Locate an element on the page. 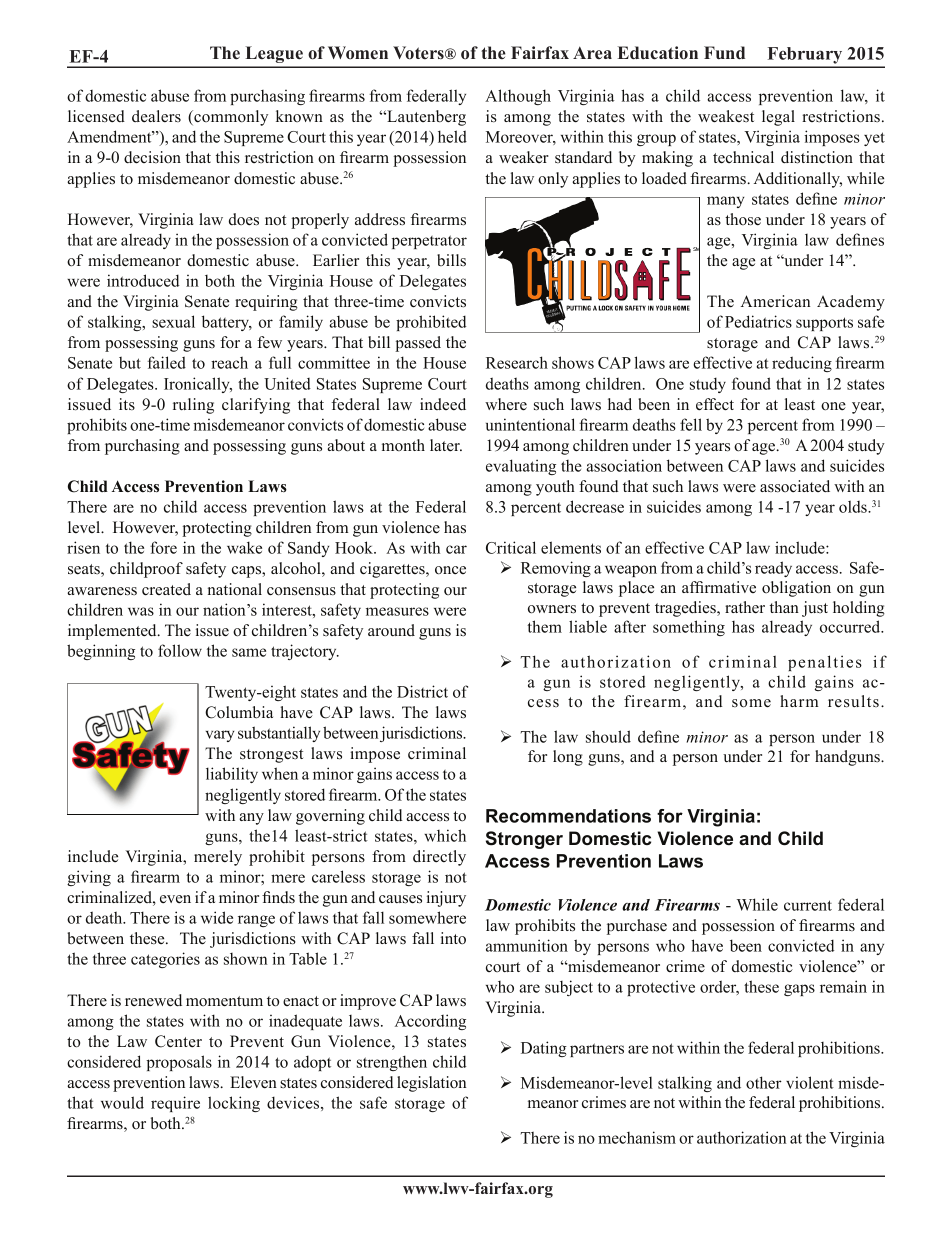 The image size is (952, 1233). dealers is located at coordinates (156, 116).
